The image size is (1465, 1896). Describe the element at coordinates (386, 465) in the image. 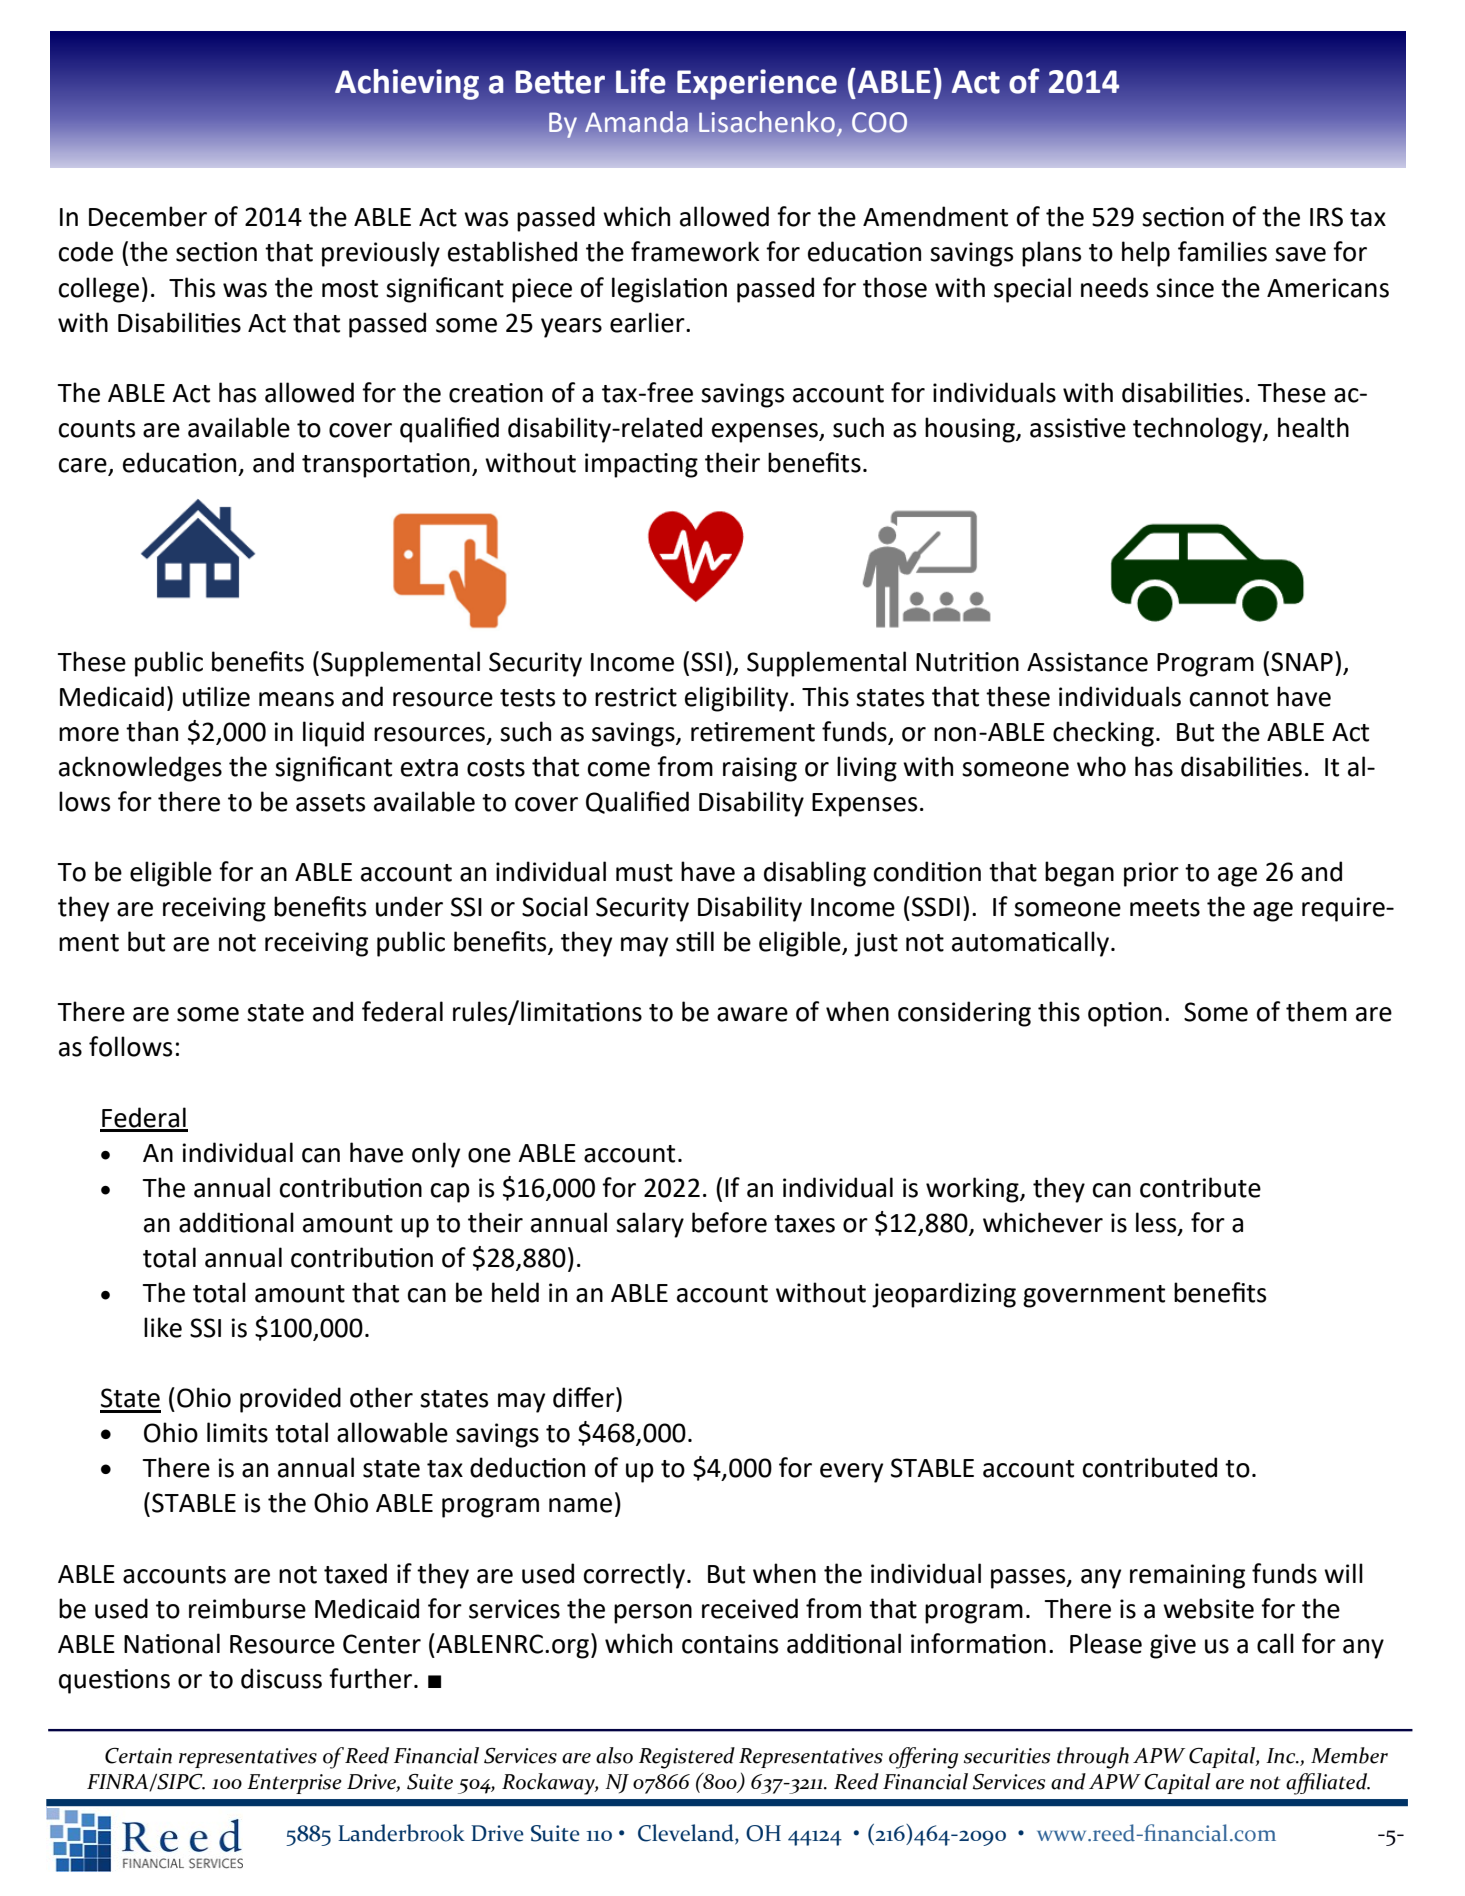

I see `transportation` at that location.
